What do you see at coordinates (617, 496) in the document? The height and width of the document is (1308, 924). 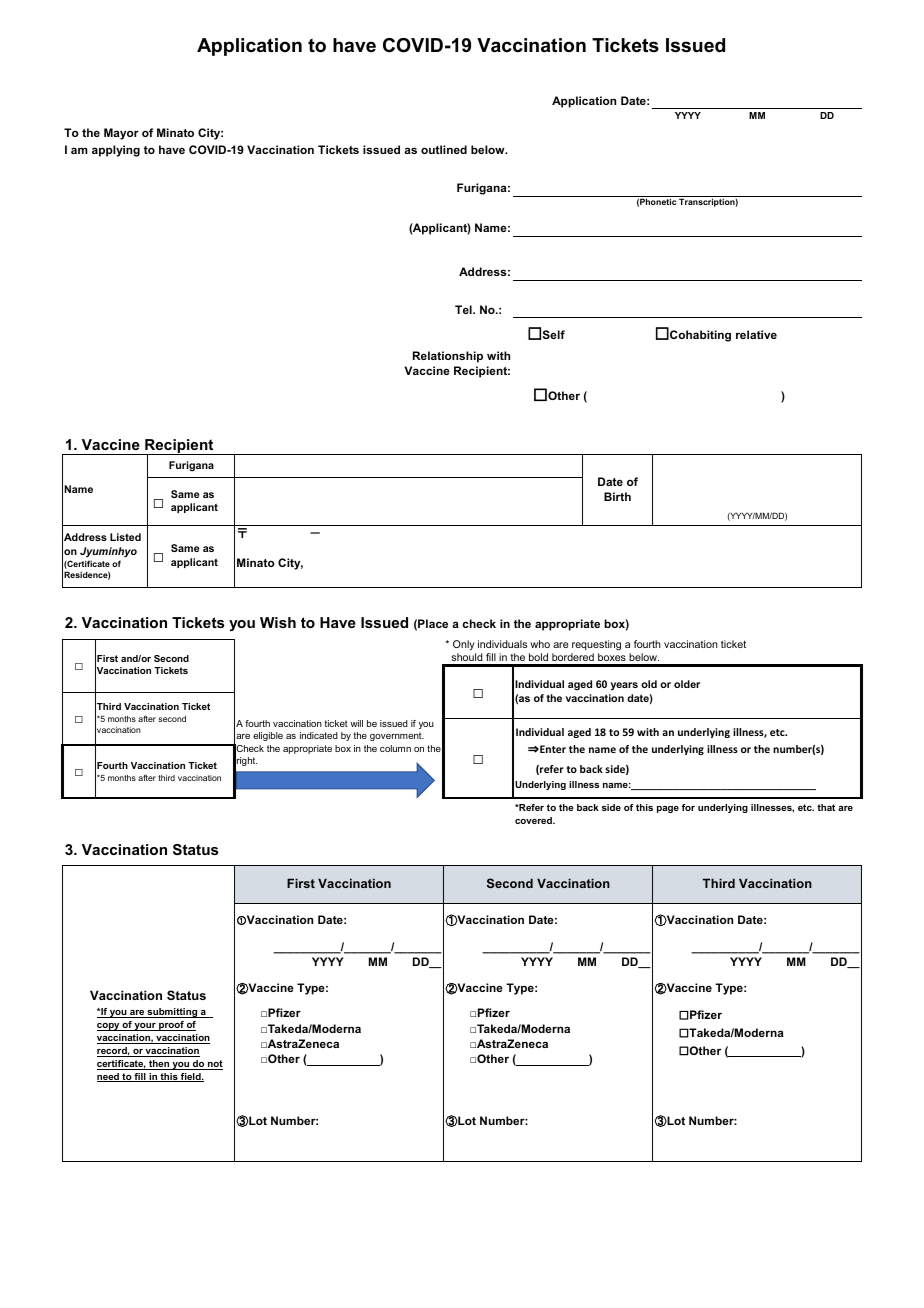 I see `Birth` at bounding box center [617, 496].
